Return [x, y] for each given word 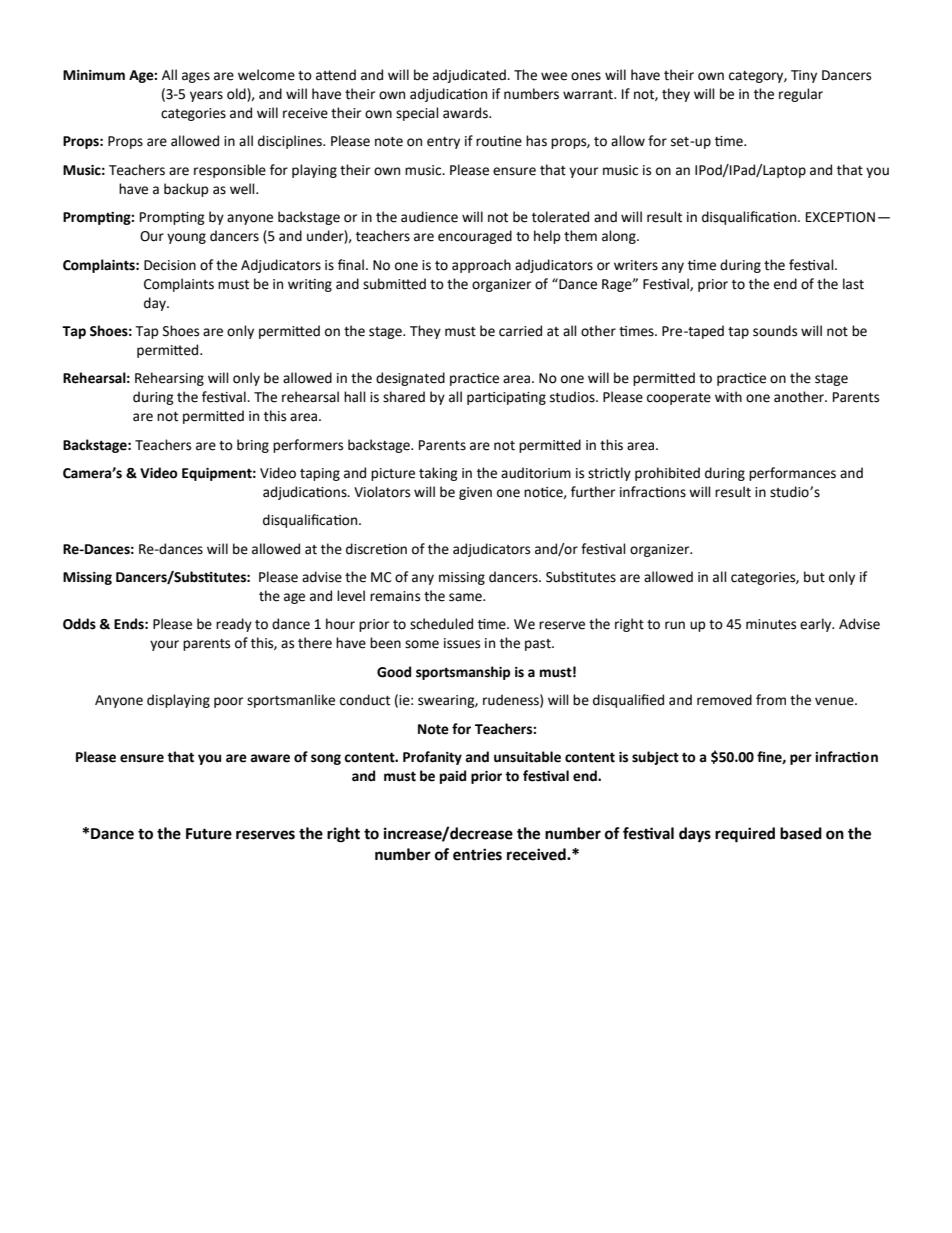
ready [234, 625]
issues [462, 643]
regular [801, 95]
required [745, 835]
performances [792, 474]
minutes [771, 624]
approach [481, 266]
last [853, 284]
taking [438, 474]
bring [253, 446]
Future [209, 834]
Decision [170, 265]
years [206, 96]
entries [477, 854]
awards [466, 113]
